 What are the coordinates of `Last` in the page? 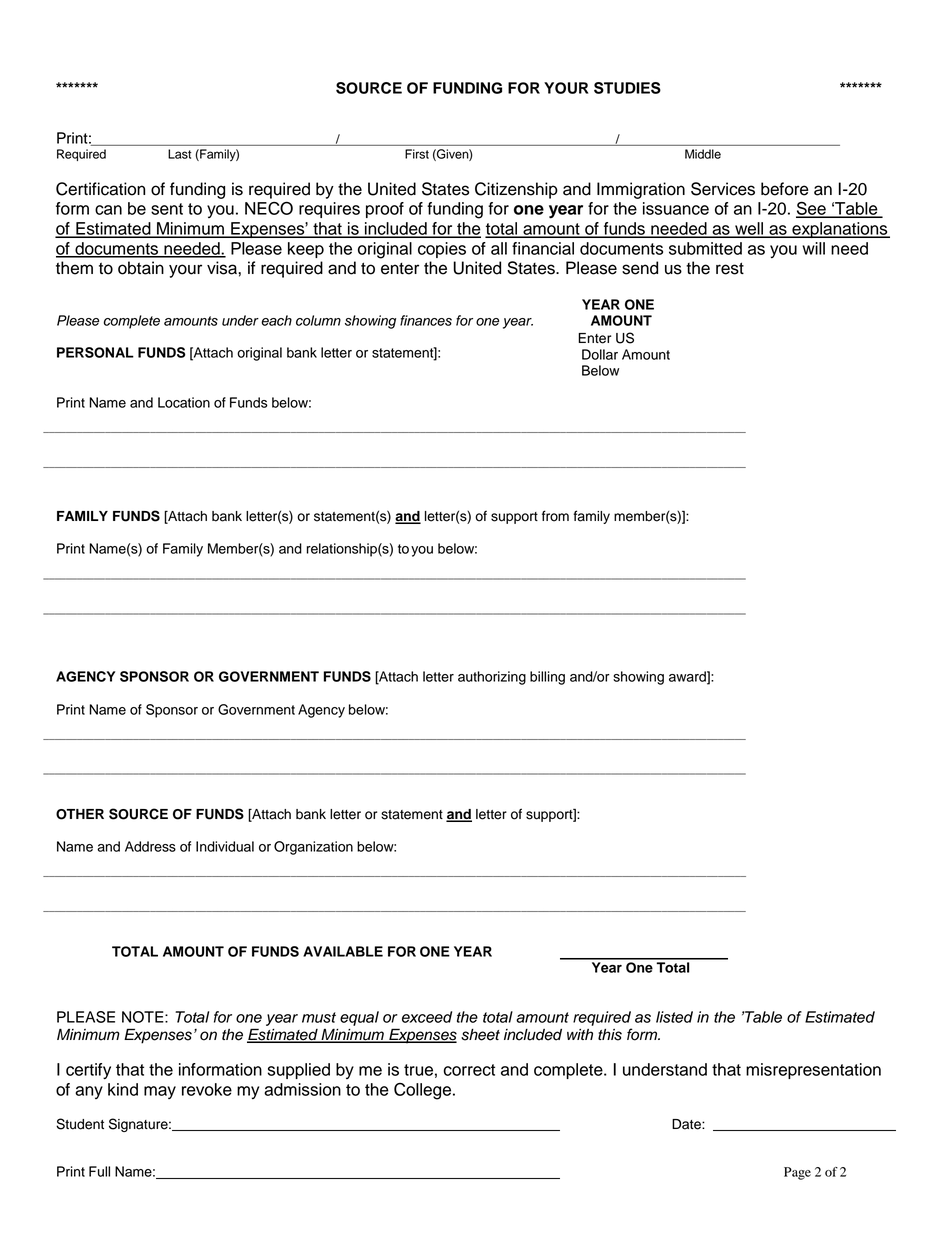 It's located at (180, 154).
